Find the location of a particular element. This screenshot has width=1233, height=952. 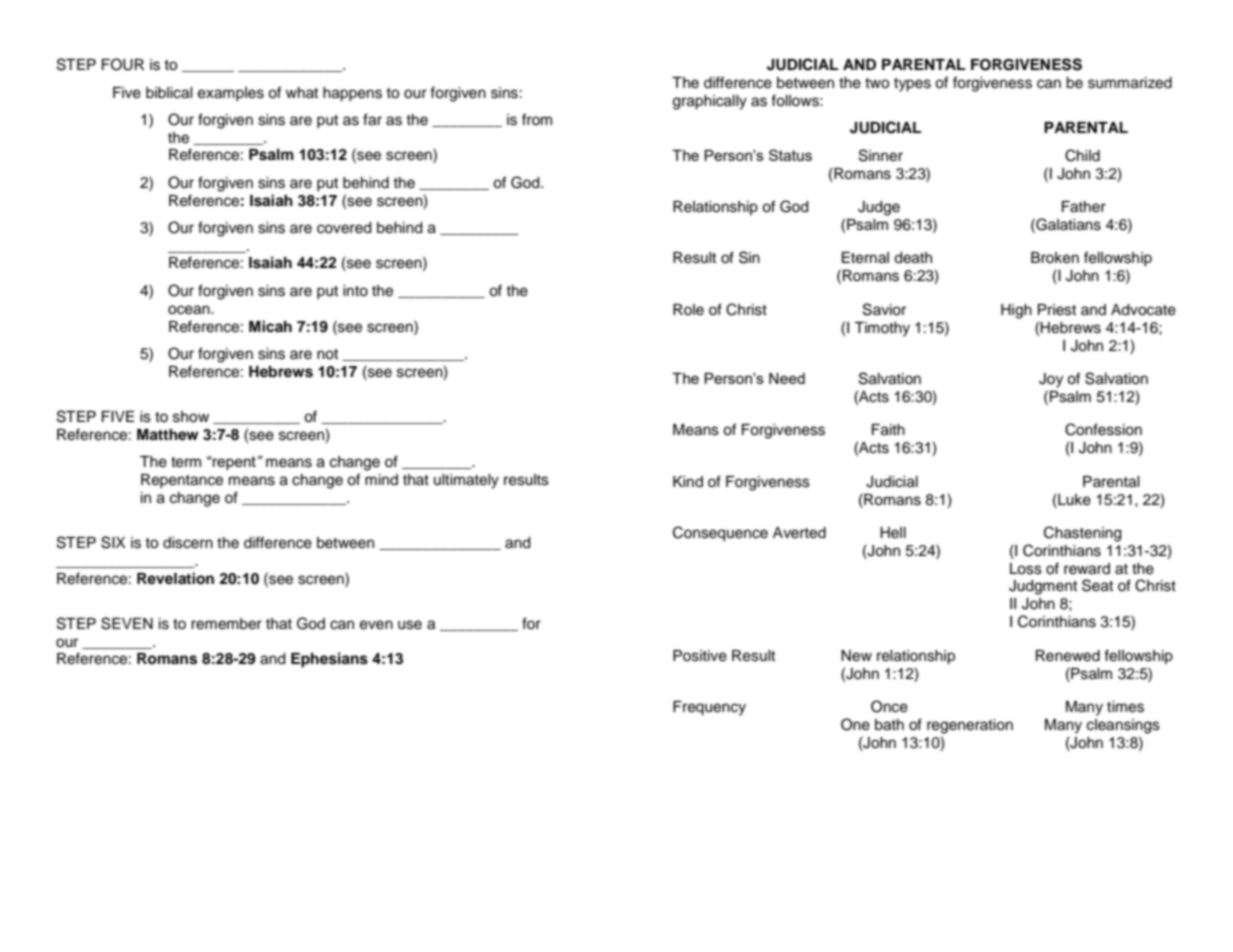

ocean is located at coordinates (190, 310).
